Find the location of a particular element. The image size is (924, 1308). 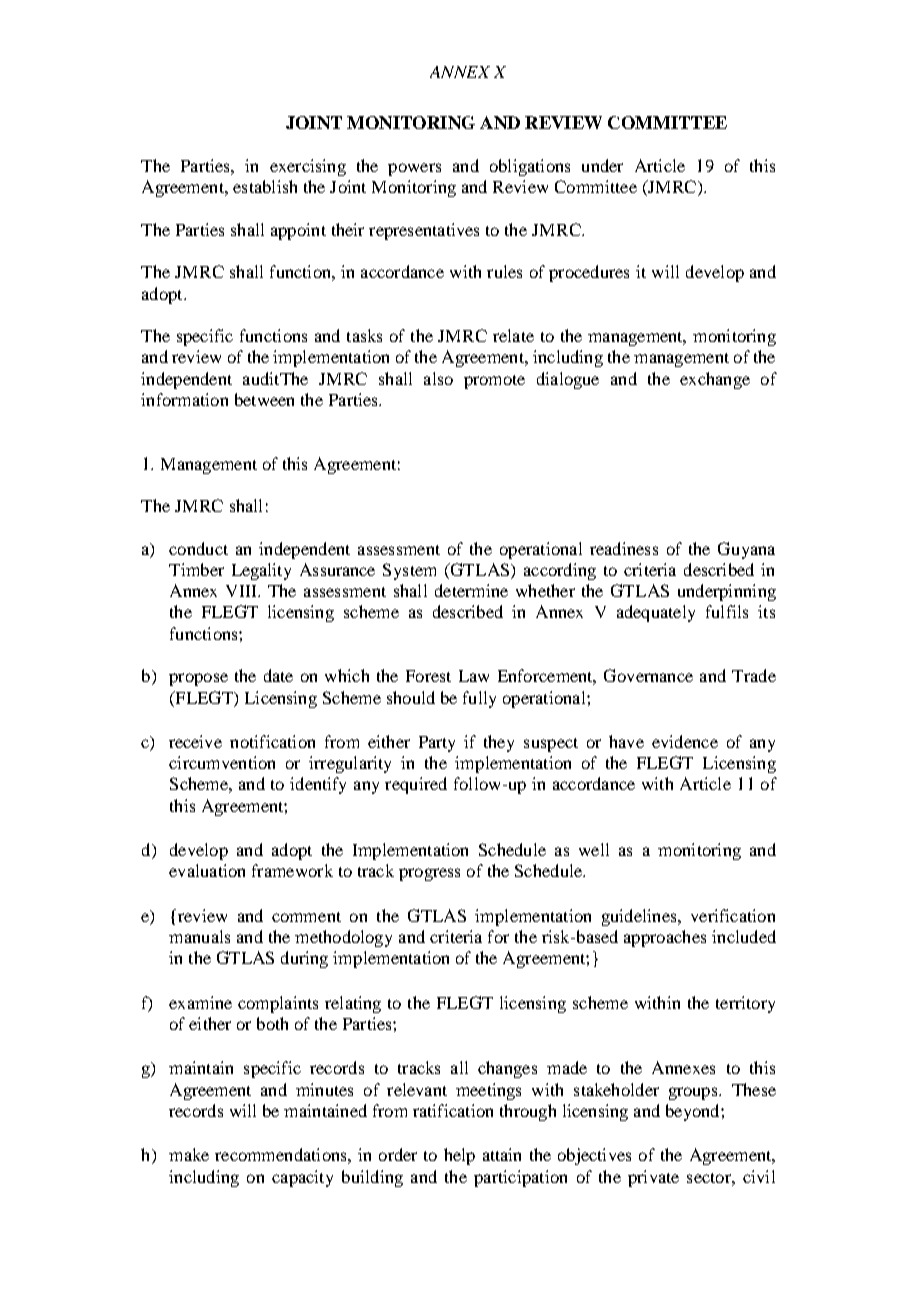

help is located at coordinates (459, 1156).
